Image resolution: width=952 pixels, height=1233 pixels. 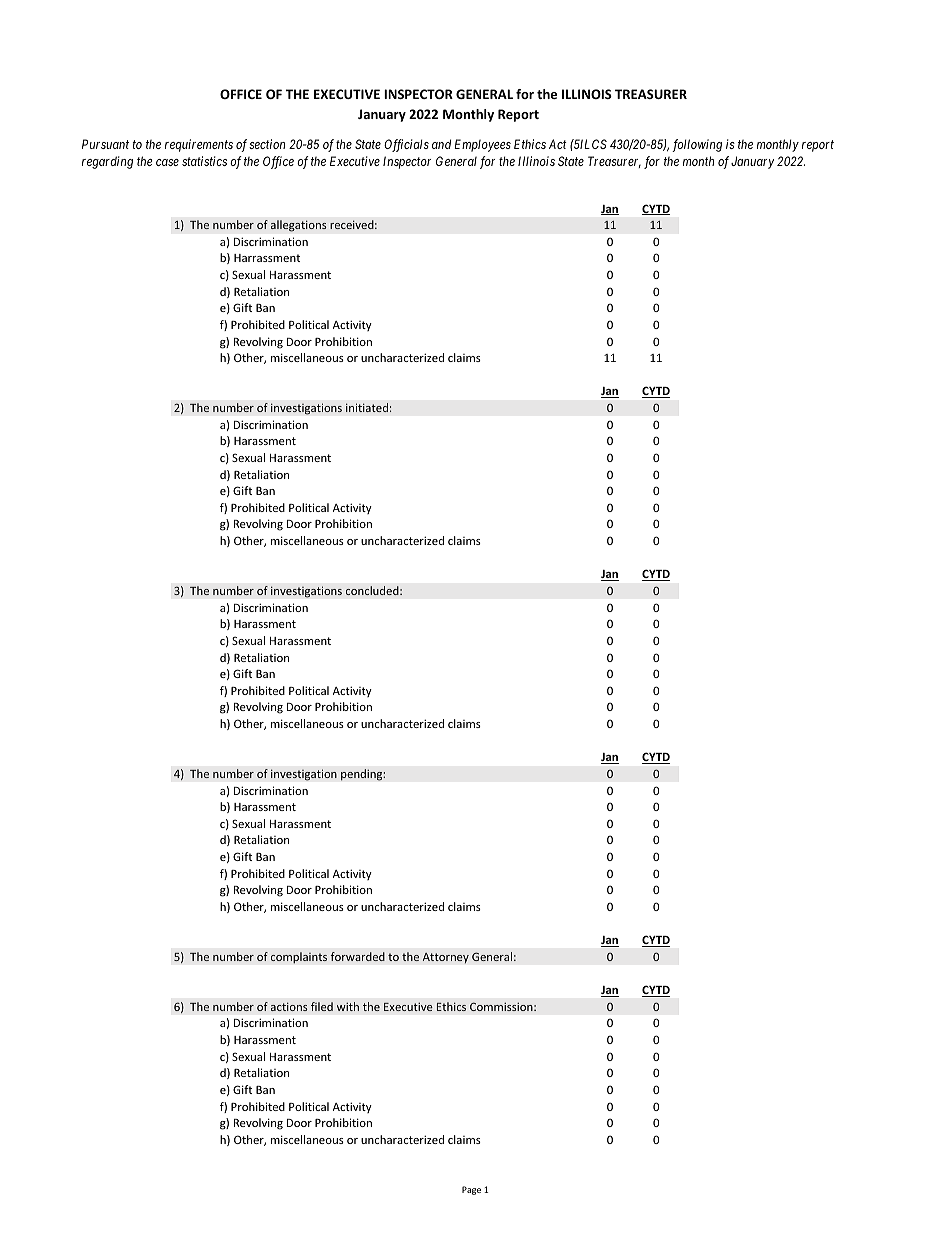 What do you see at coordinates (697, 145) in the screenshot?
I see `following` at bounding box center [697, 145].
